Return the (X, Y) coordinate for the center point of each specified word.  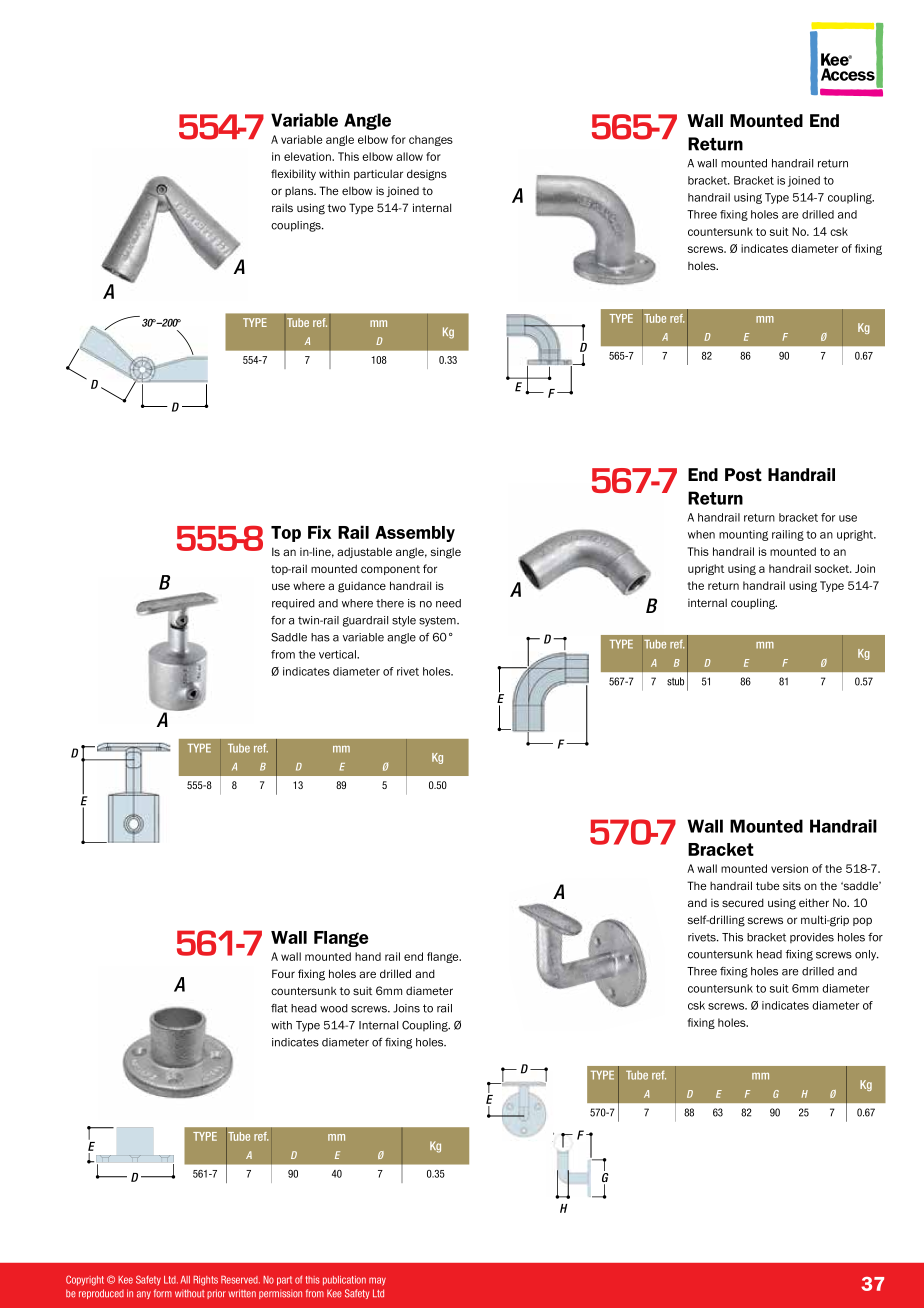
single (446, 553)
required (293, 604)
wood (334, 1008)
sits (792, 886)
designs (427, 175)
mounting (743, 535)
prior (216, 1294)
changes (431, 140)
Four (283, 973)
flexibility (293, 174)
